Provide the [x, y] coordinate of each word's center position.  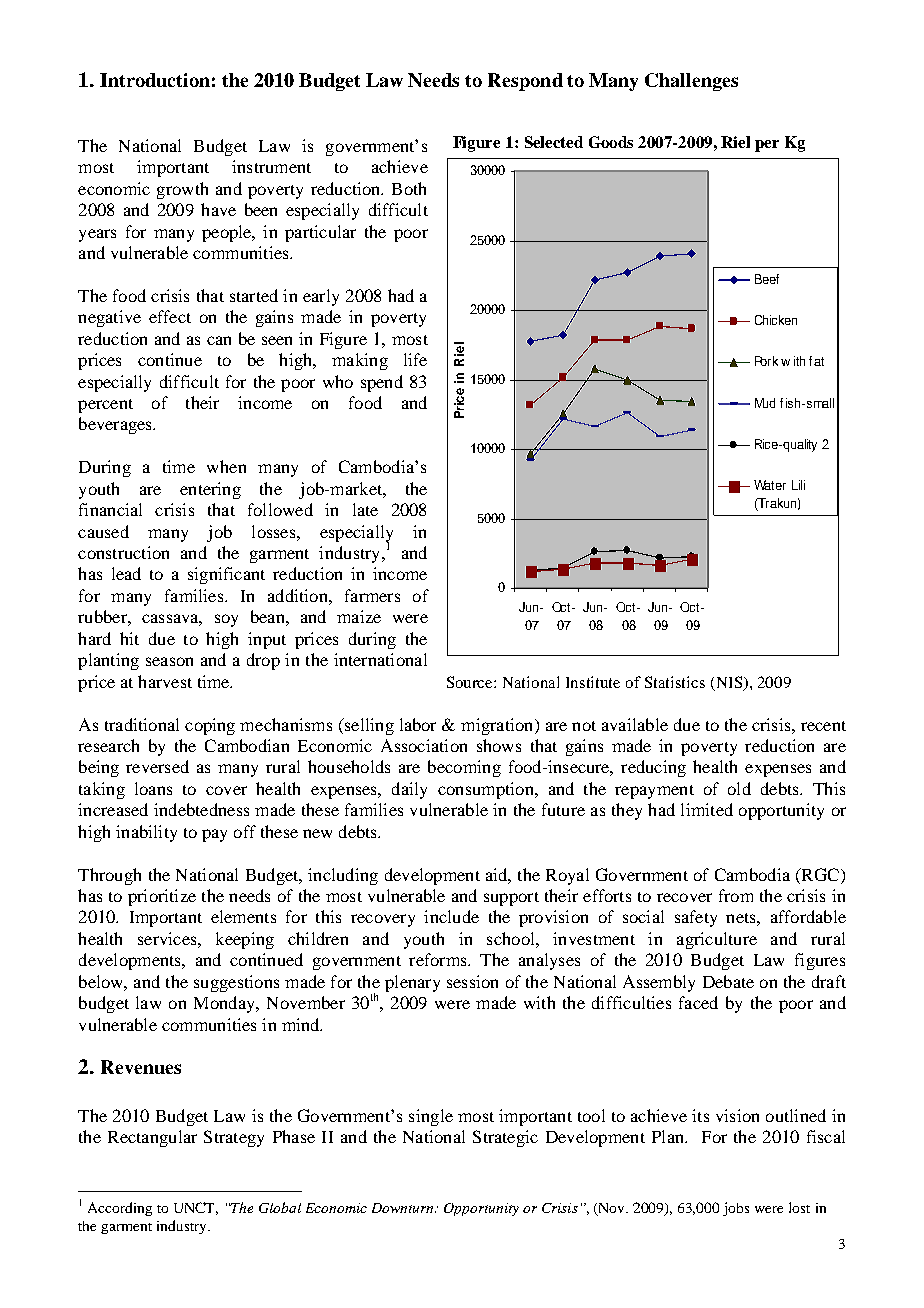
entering [210, 490]
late [365, 509]
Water [770, 485]
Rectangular [152, 1138]
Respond [525, 82]
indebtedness [201, 809]
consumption [487, 790]
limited [707, 809]
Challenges [691, 82]
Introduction [155, 80]
